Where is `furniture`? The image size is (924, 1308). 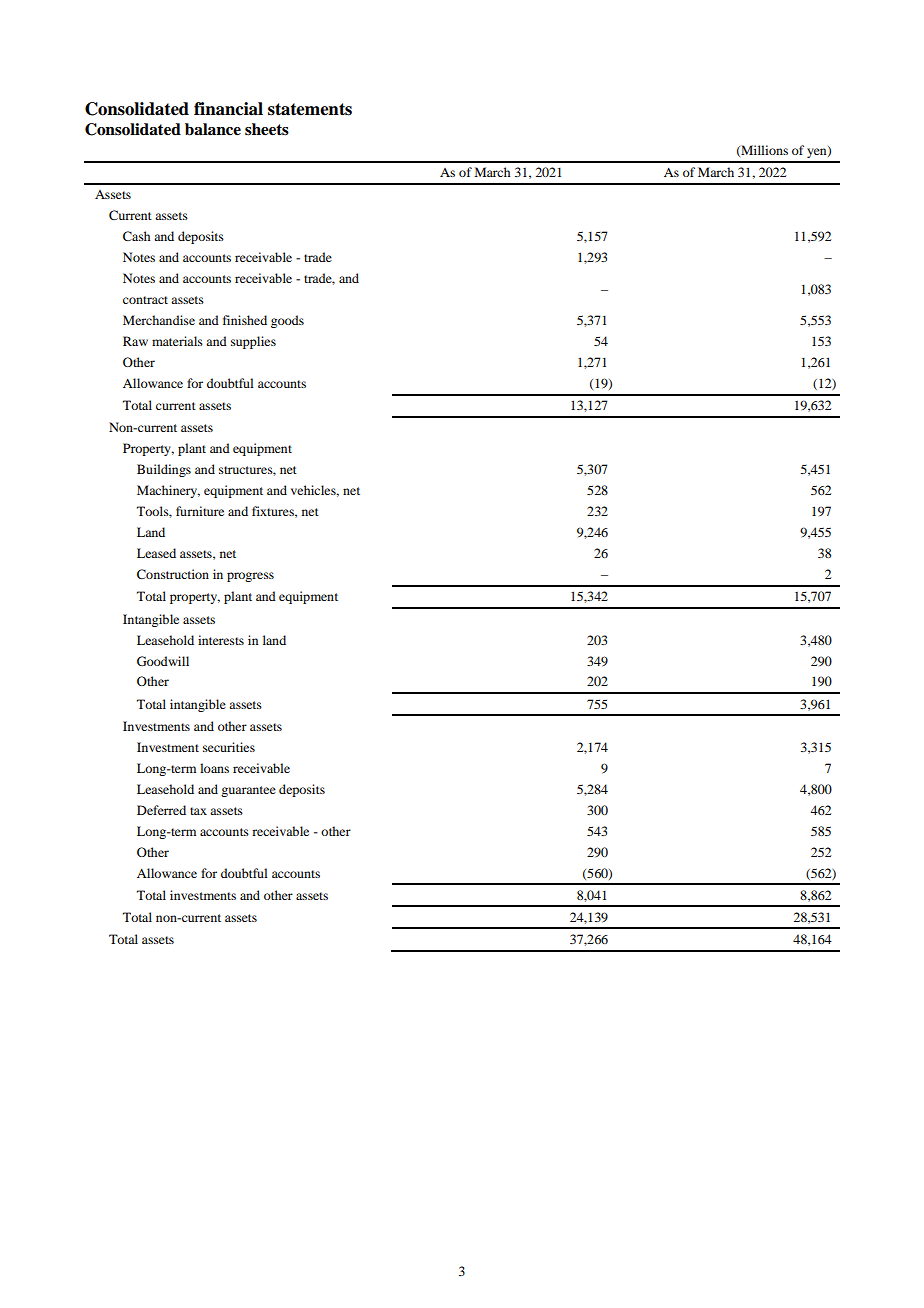
furniture is located at coordinates (200, 511).
